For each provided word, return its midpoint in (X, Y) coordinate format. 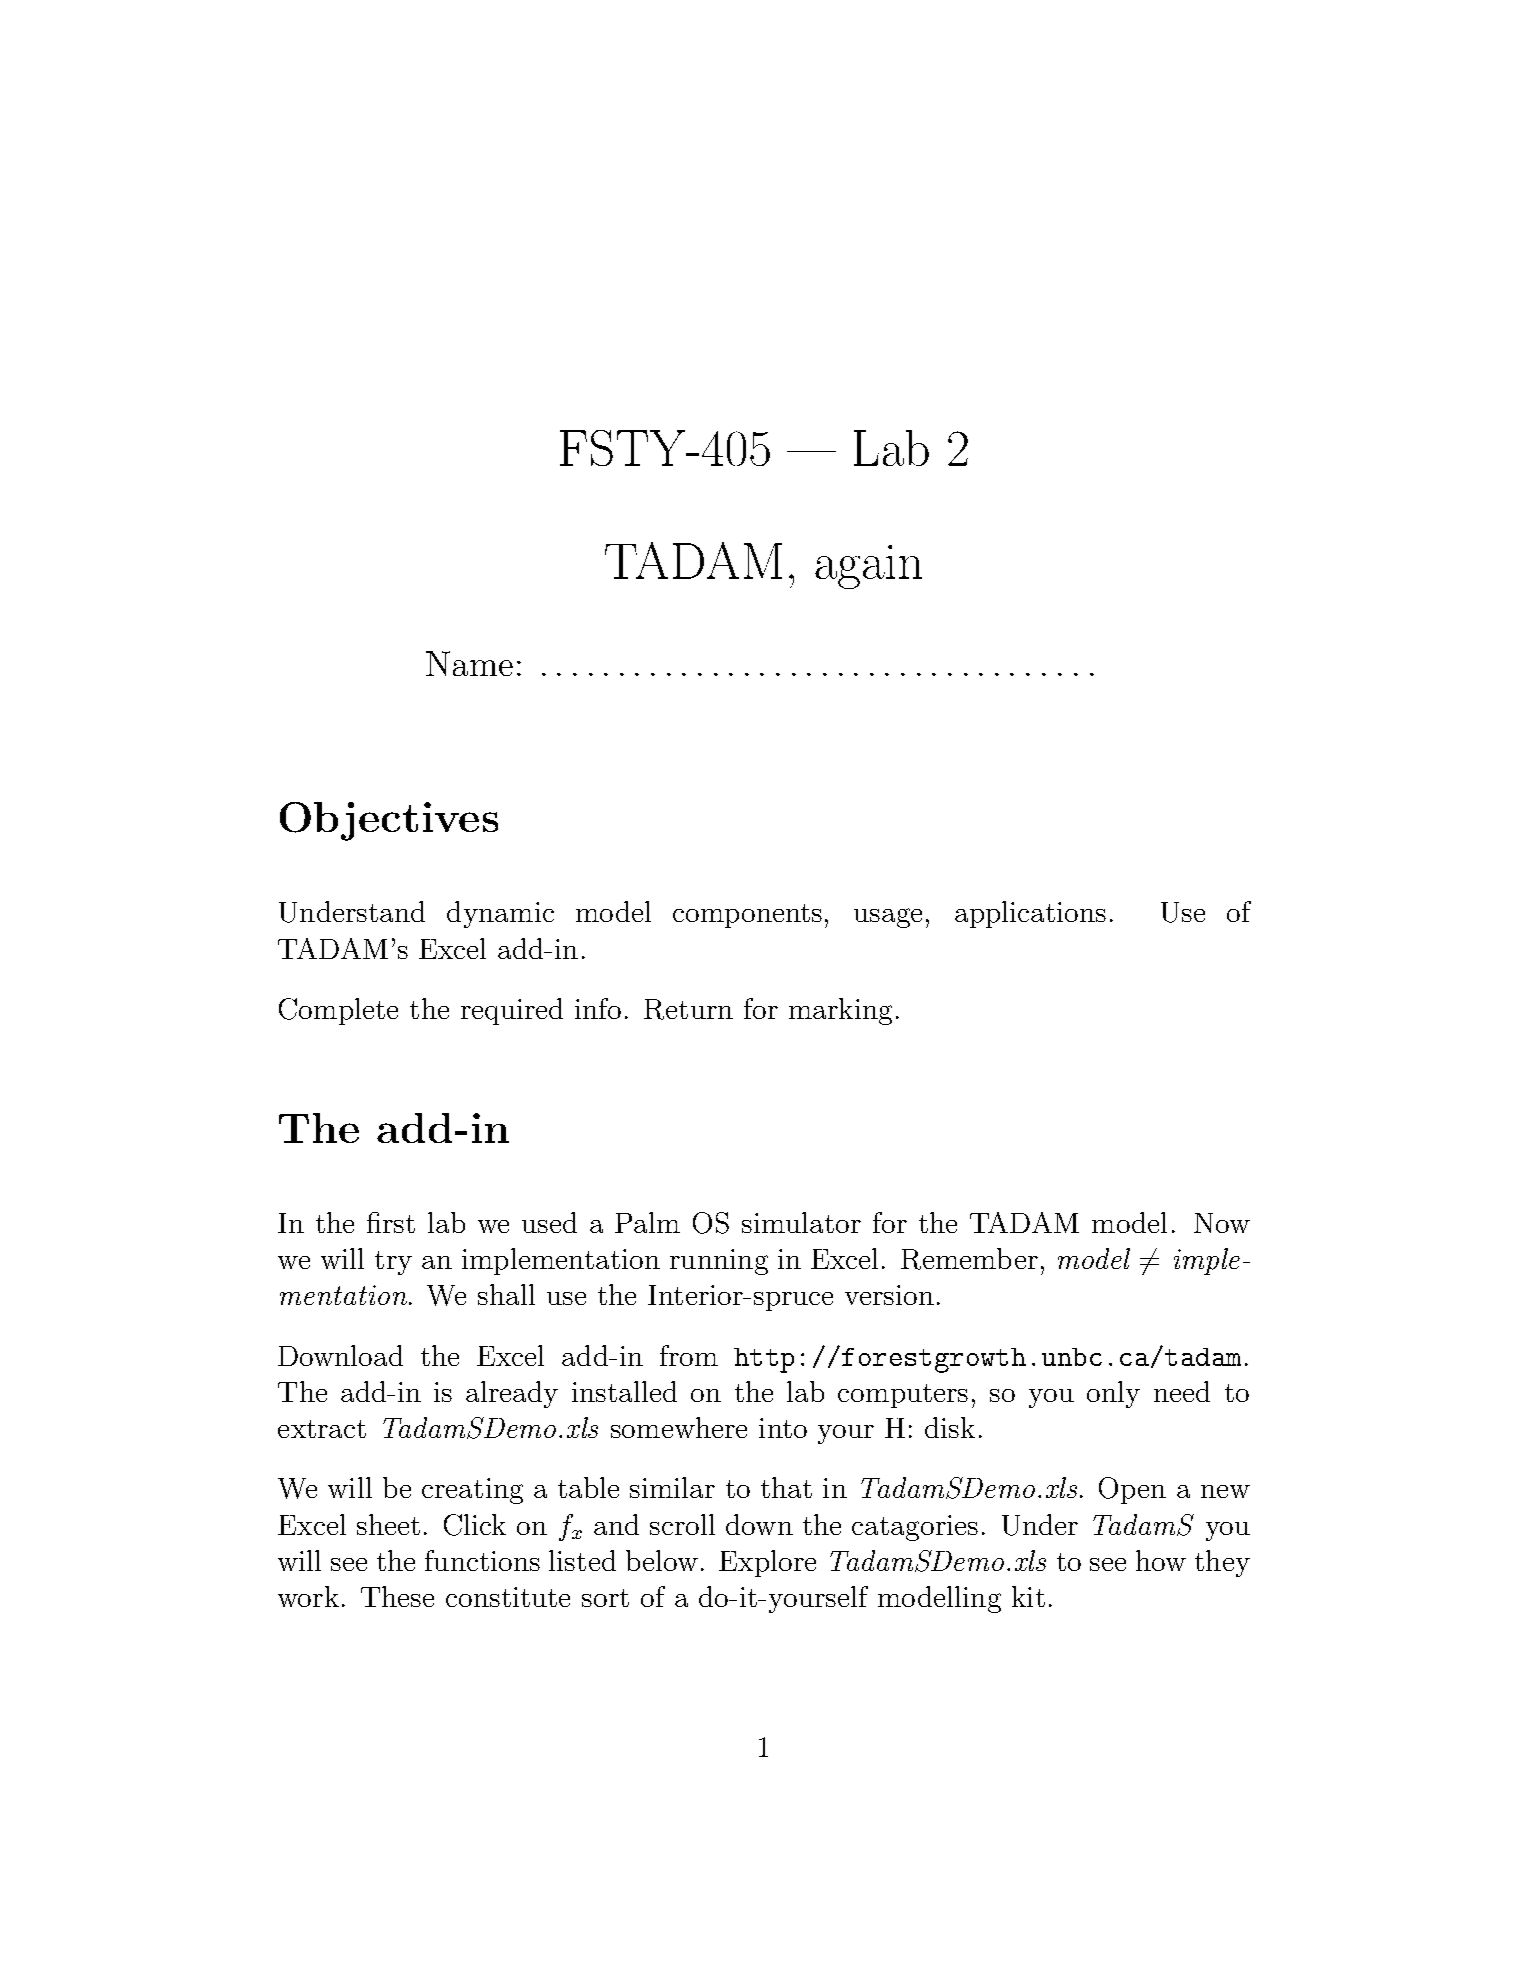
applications (1030, 914)
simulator (801, 1222)
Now (1222, 1223)
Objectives (389, 821)
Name (469, 663)
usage (888, 918)
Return (688, 1009)
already (512, 1394)
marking (840, 1011)
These (397, 1596)
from (689, 1355)
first (391, 1222)
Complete (338, 1011)
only (1113, 1394)
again (868, 567)
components (747, 916)
